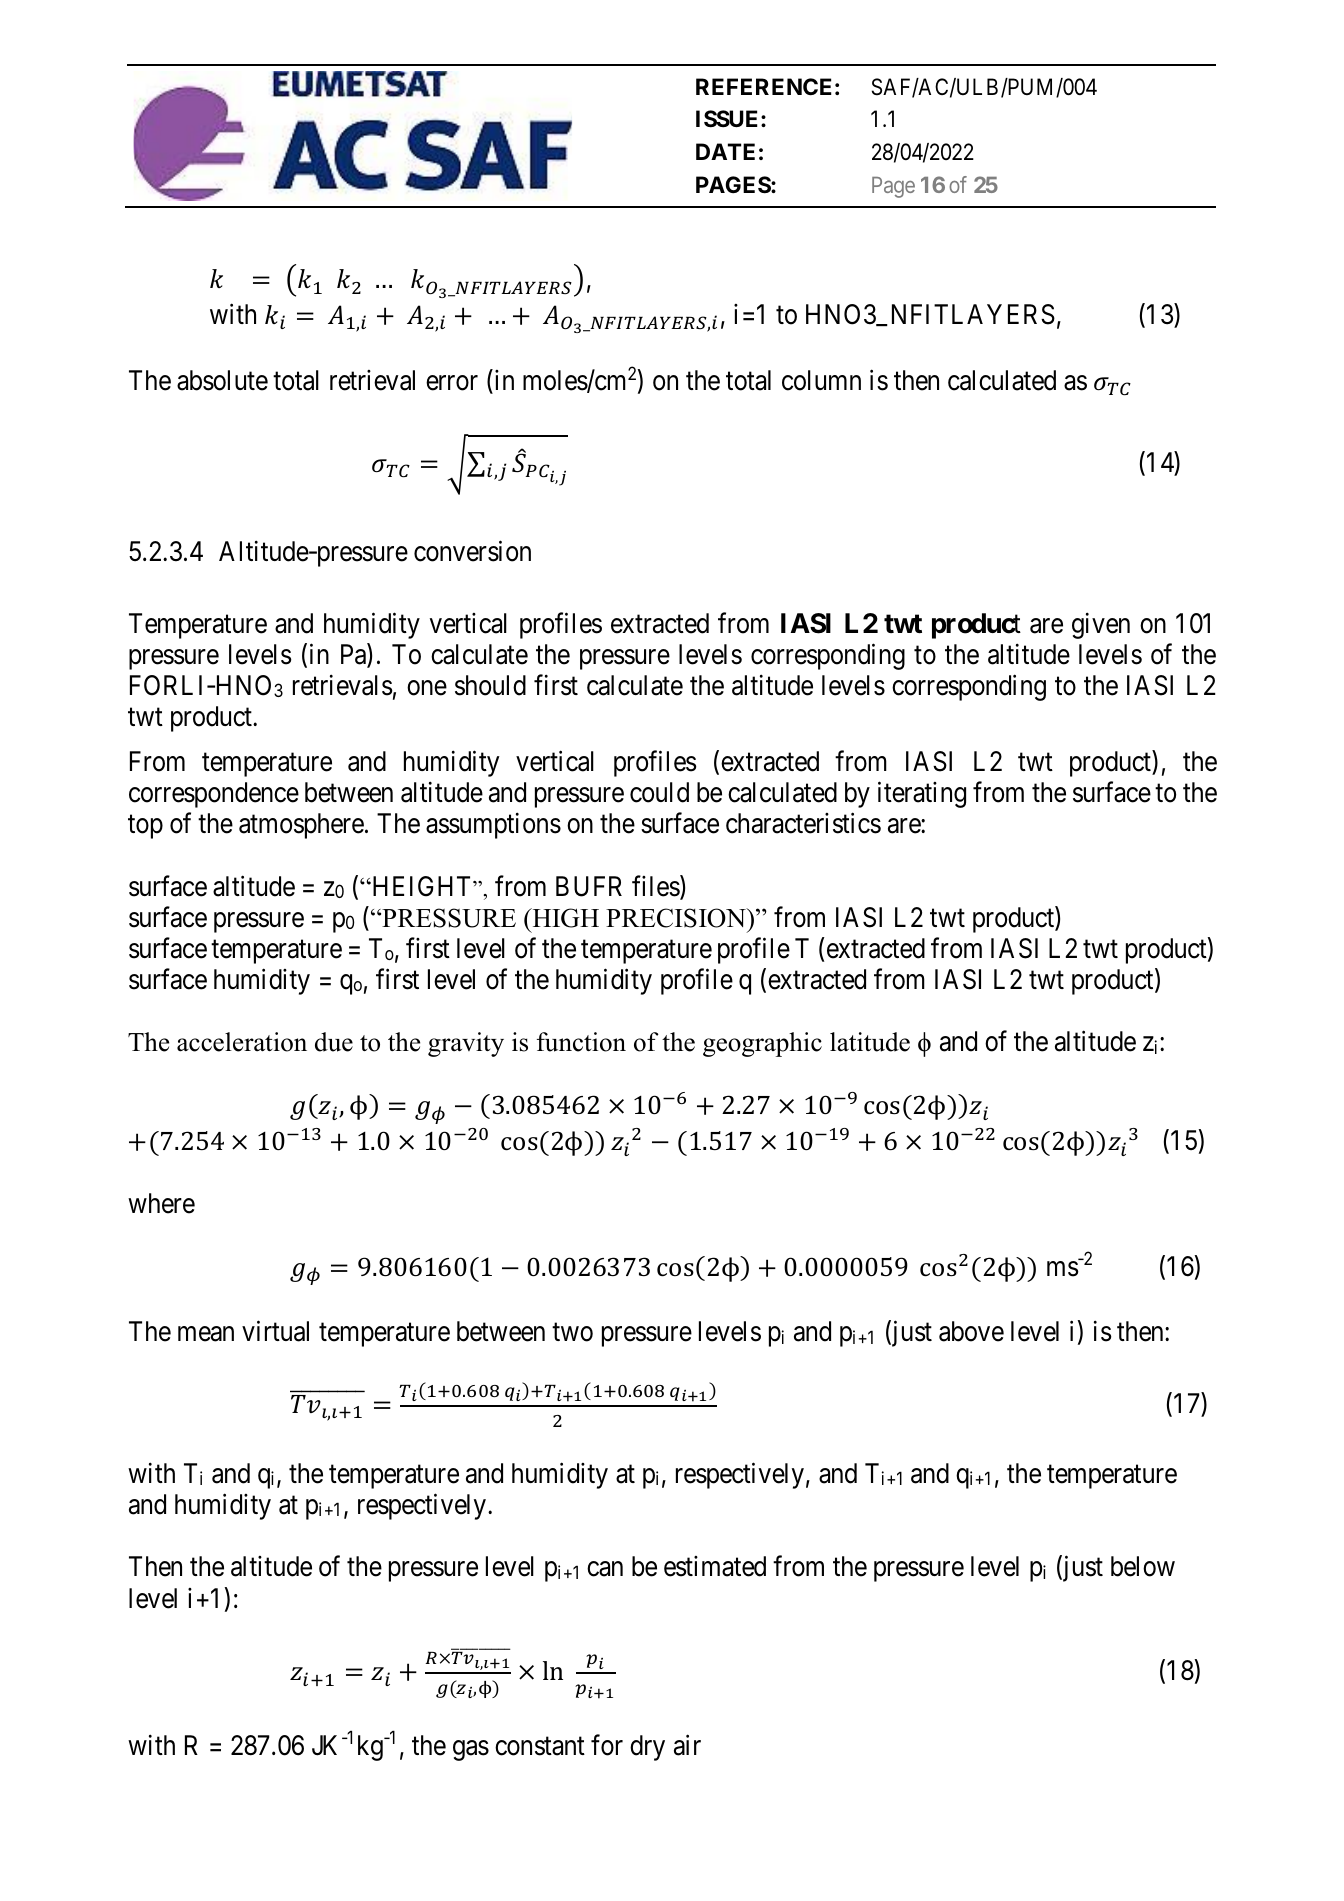  What do you see at coordinates (922, 795) in the screenshot?
I see `iterating` at bounding box center [922, 795].
